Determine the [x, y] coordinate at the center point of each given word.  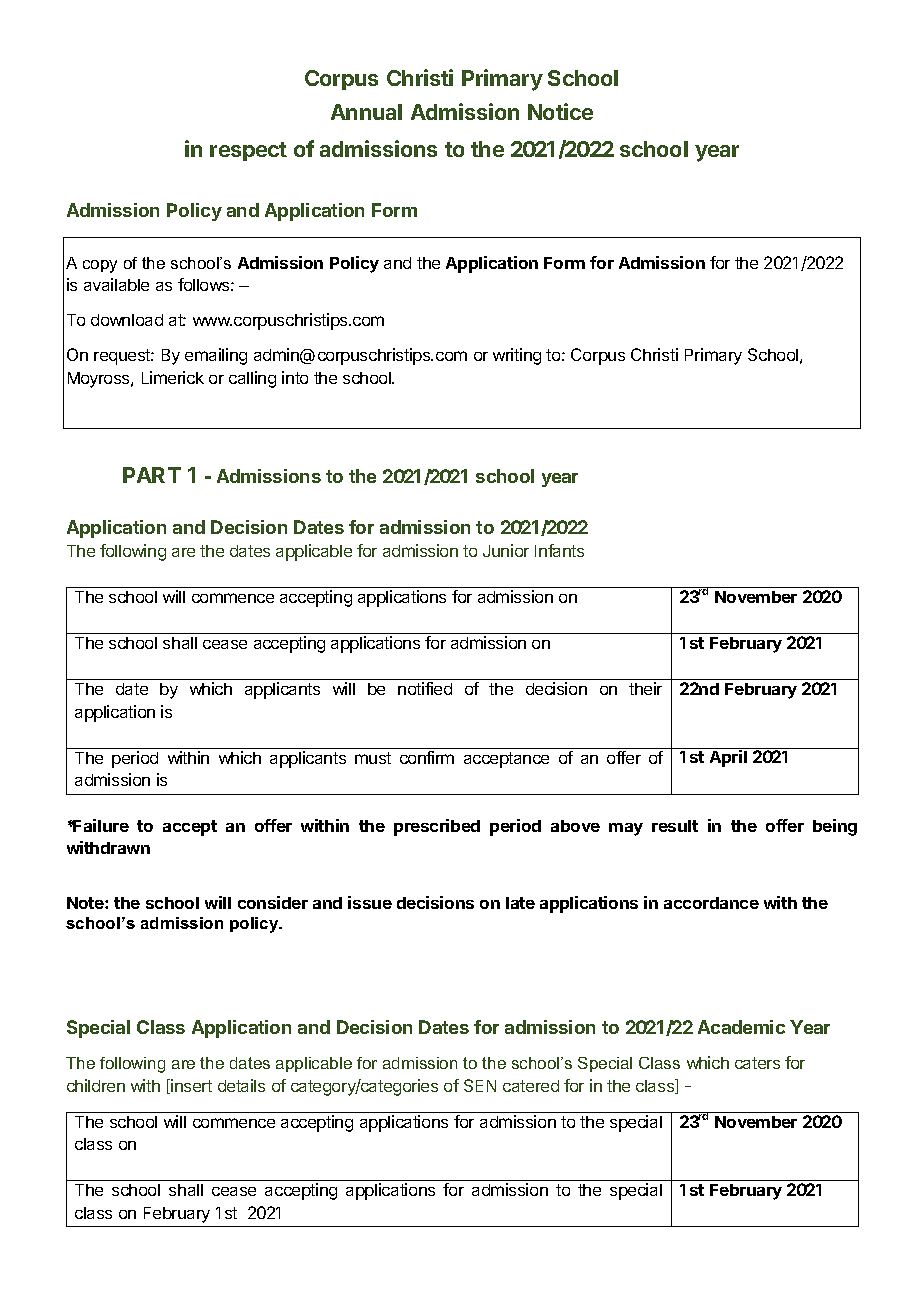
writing [517, 356]
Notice [560, 111]
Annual [366, 112]
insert [190, 1086]
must [373, 758]
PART [152, 475]
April [728, 758]
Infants [559, 550]
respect [248, 151]
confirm [427, 757]
